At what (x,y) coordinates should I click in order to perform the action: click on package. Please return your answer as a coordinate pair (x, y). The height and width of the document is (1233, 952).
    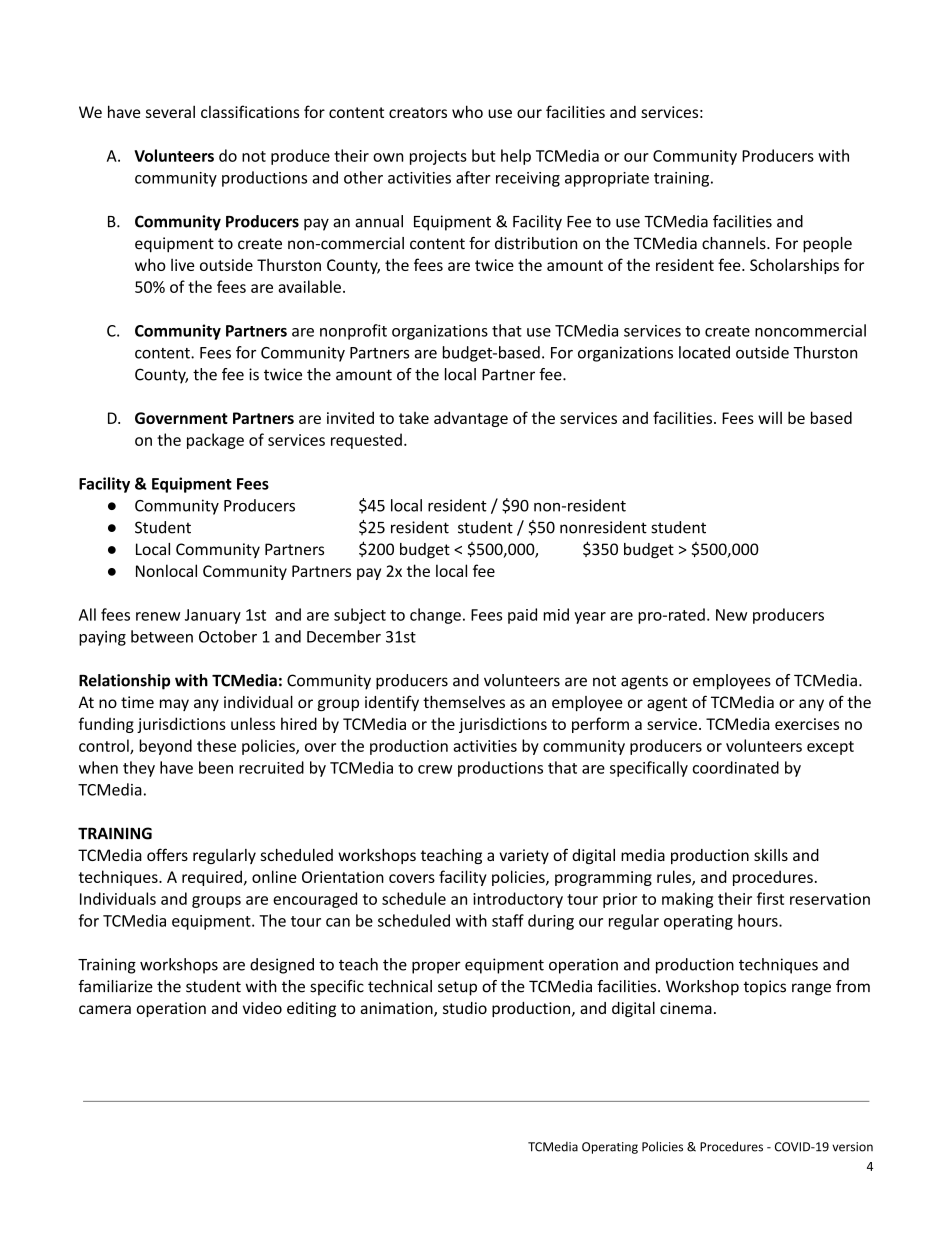
    Looking at the image, I should click on (215, 441).
